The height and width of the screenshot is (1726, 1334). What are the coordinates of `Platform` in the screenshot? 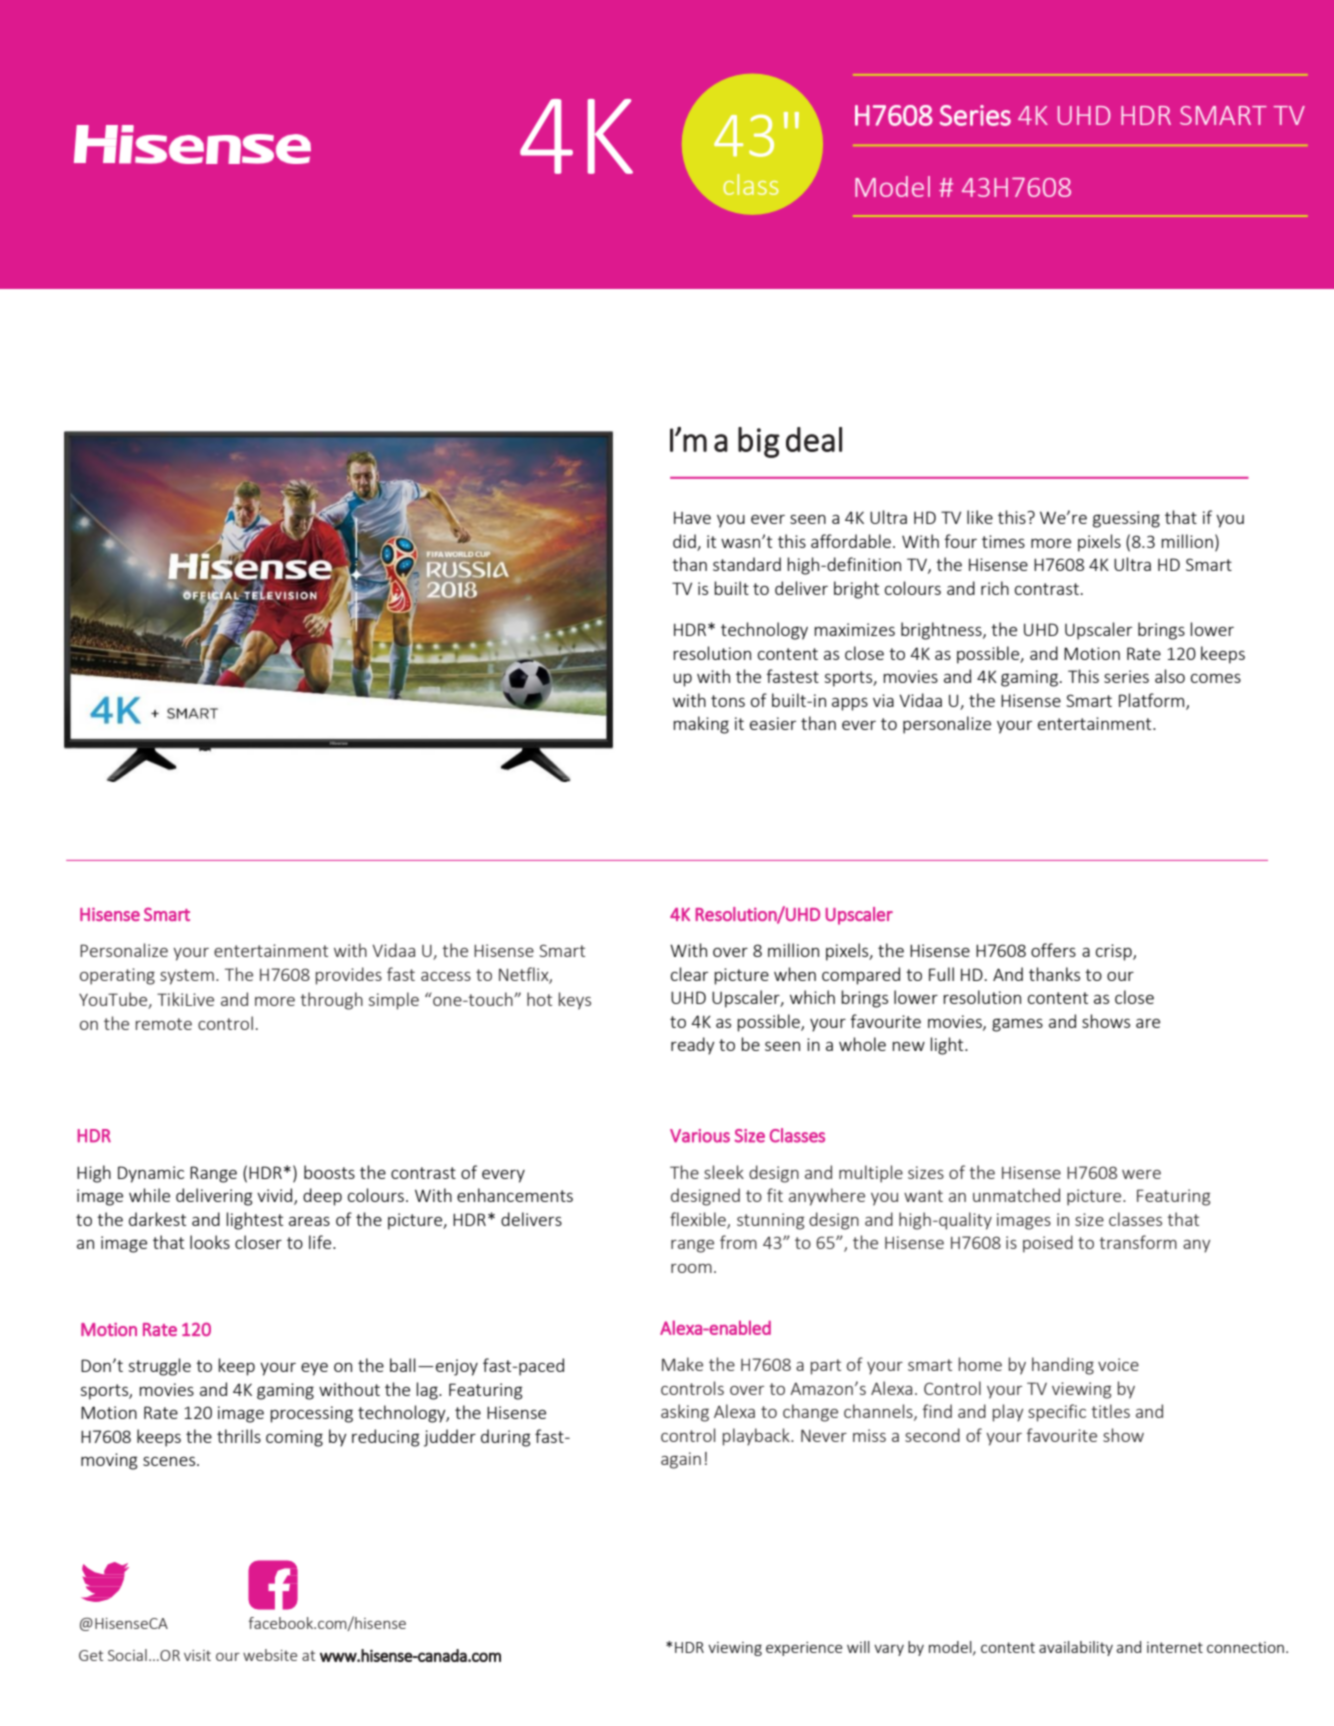 It's located at (1153, 701).
